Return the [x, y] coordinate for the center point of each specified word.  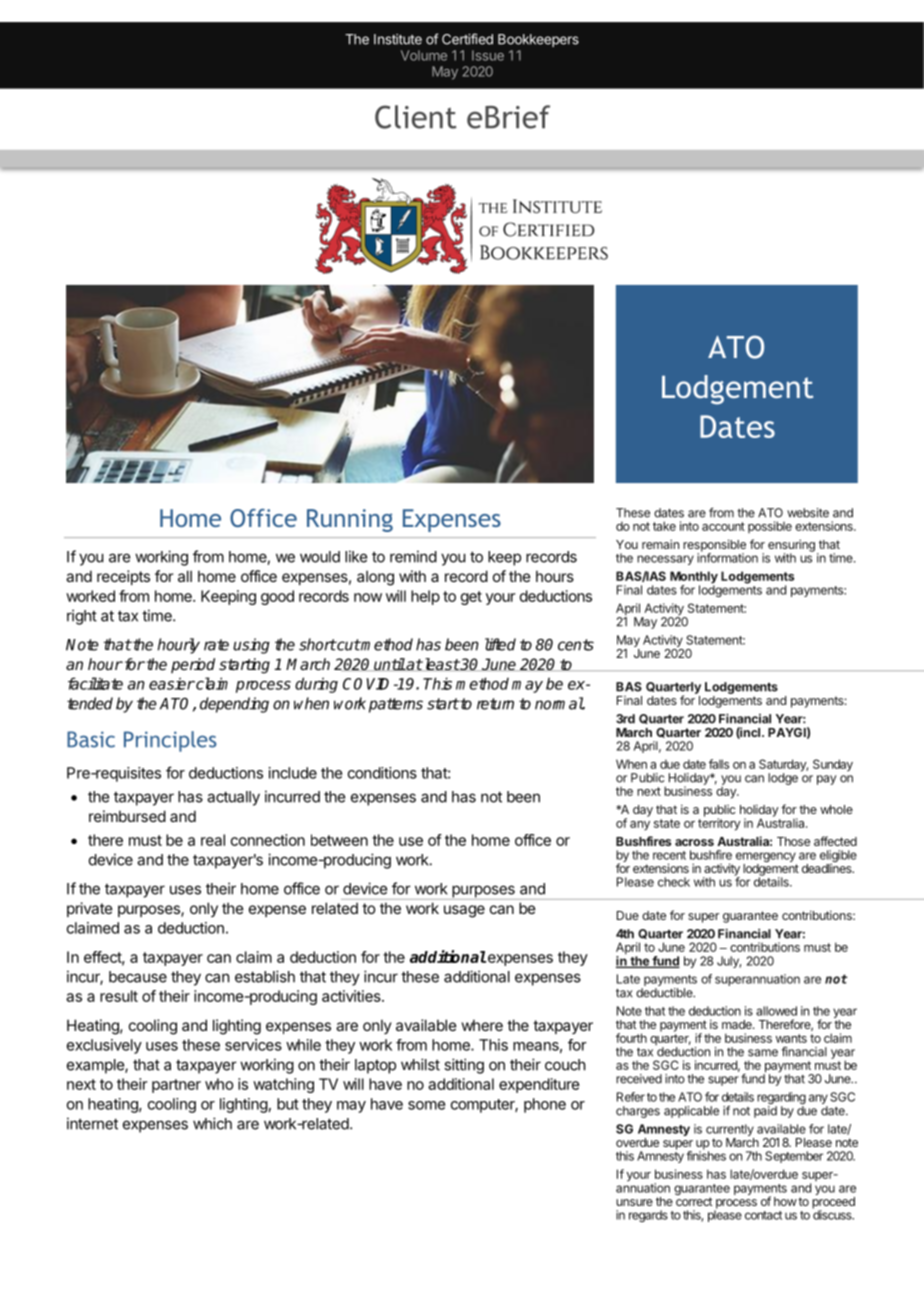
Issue [488, 55]
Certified [467, 39]
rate [216, 645]
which [212, 1123]
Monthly [694, 578]
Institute [398, 39]
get [471, 598]
